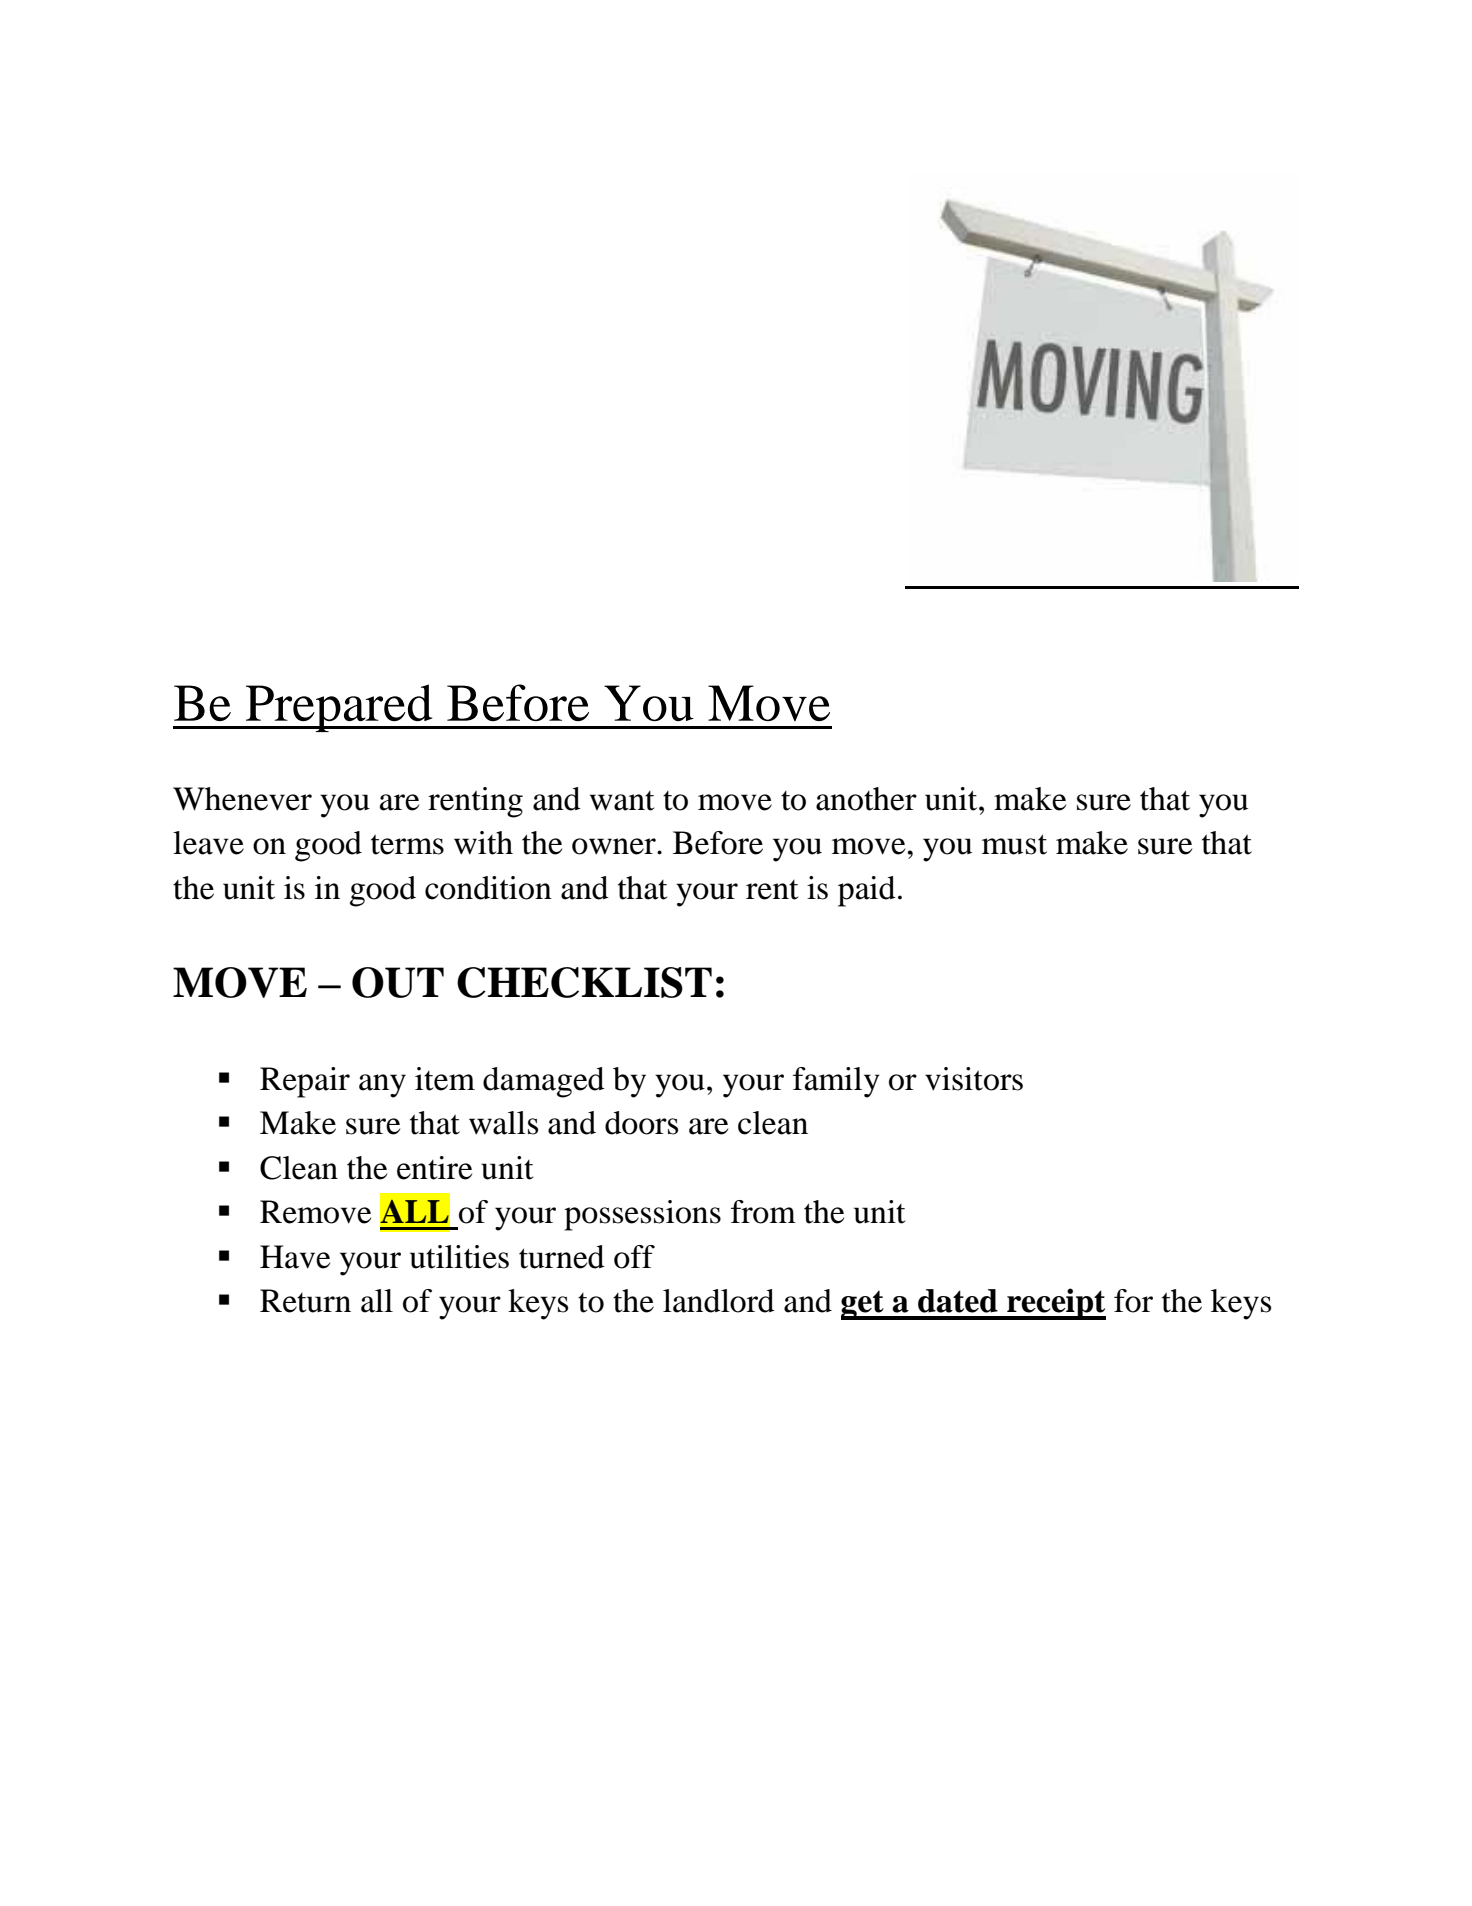 Image resolution: width=1472 pixels, height=1906 pixels. Describe the element at coordinates (544, 1082) in the page. I see `damaged` at that location.
